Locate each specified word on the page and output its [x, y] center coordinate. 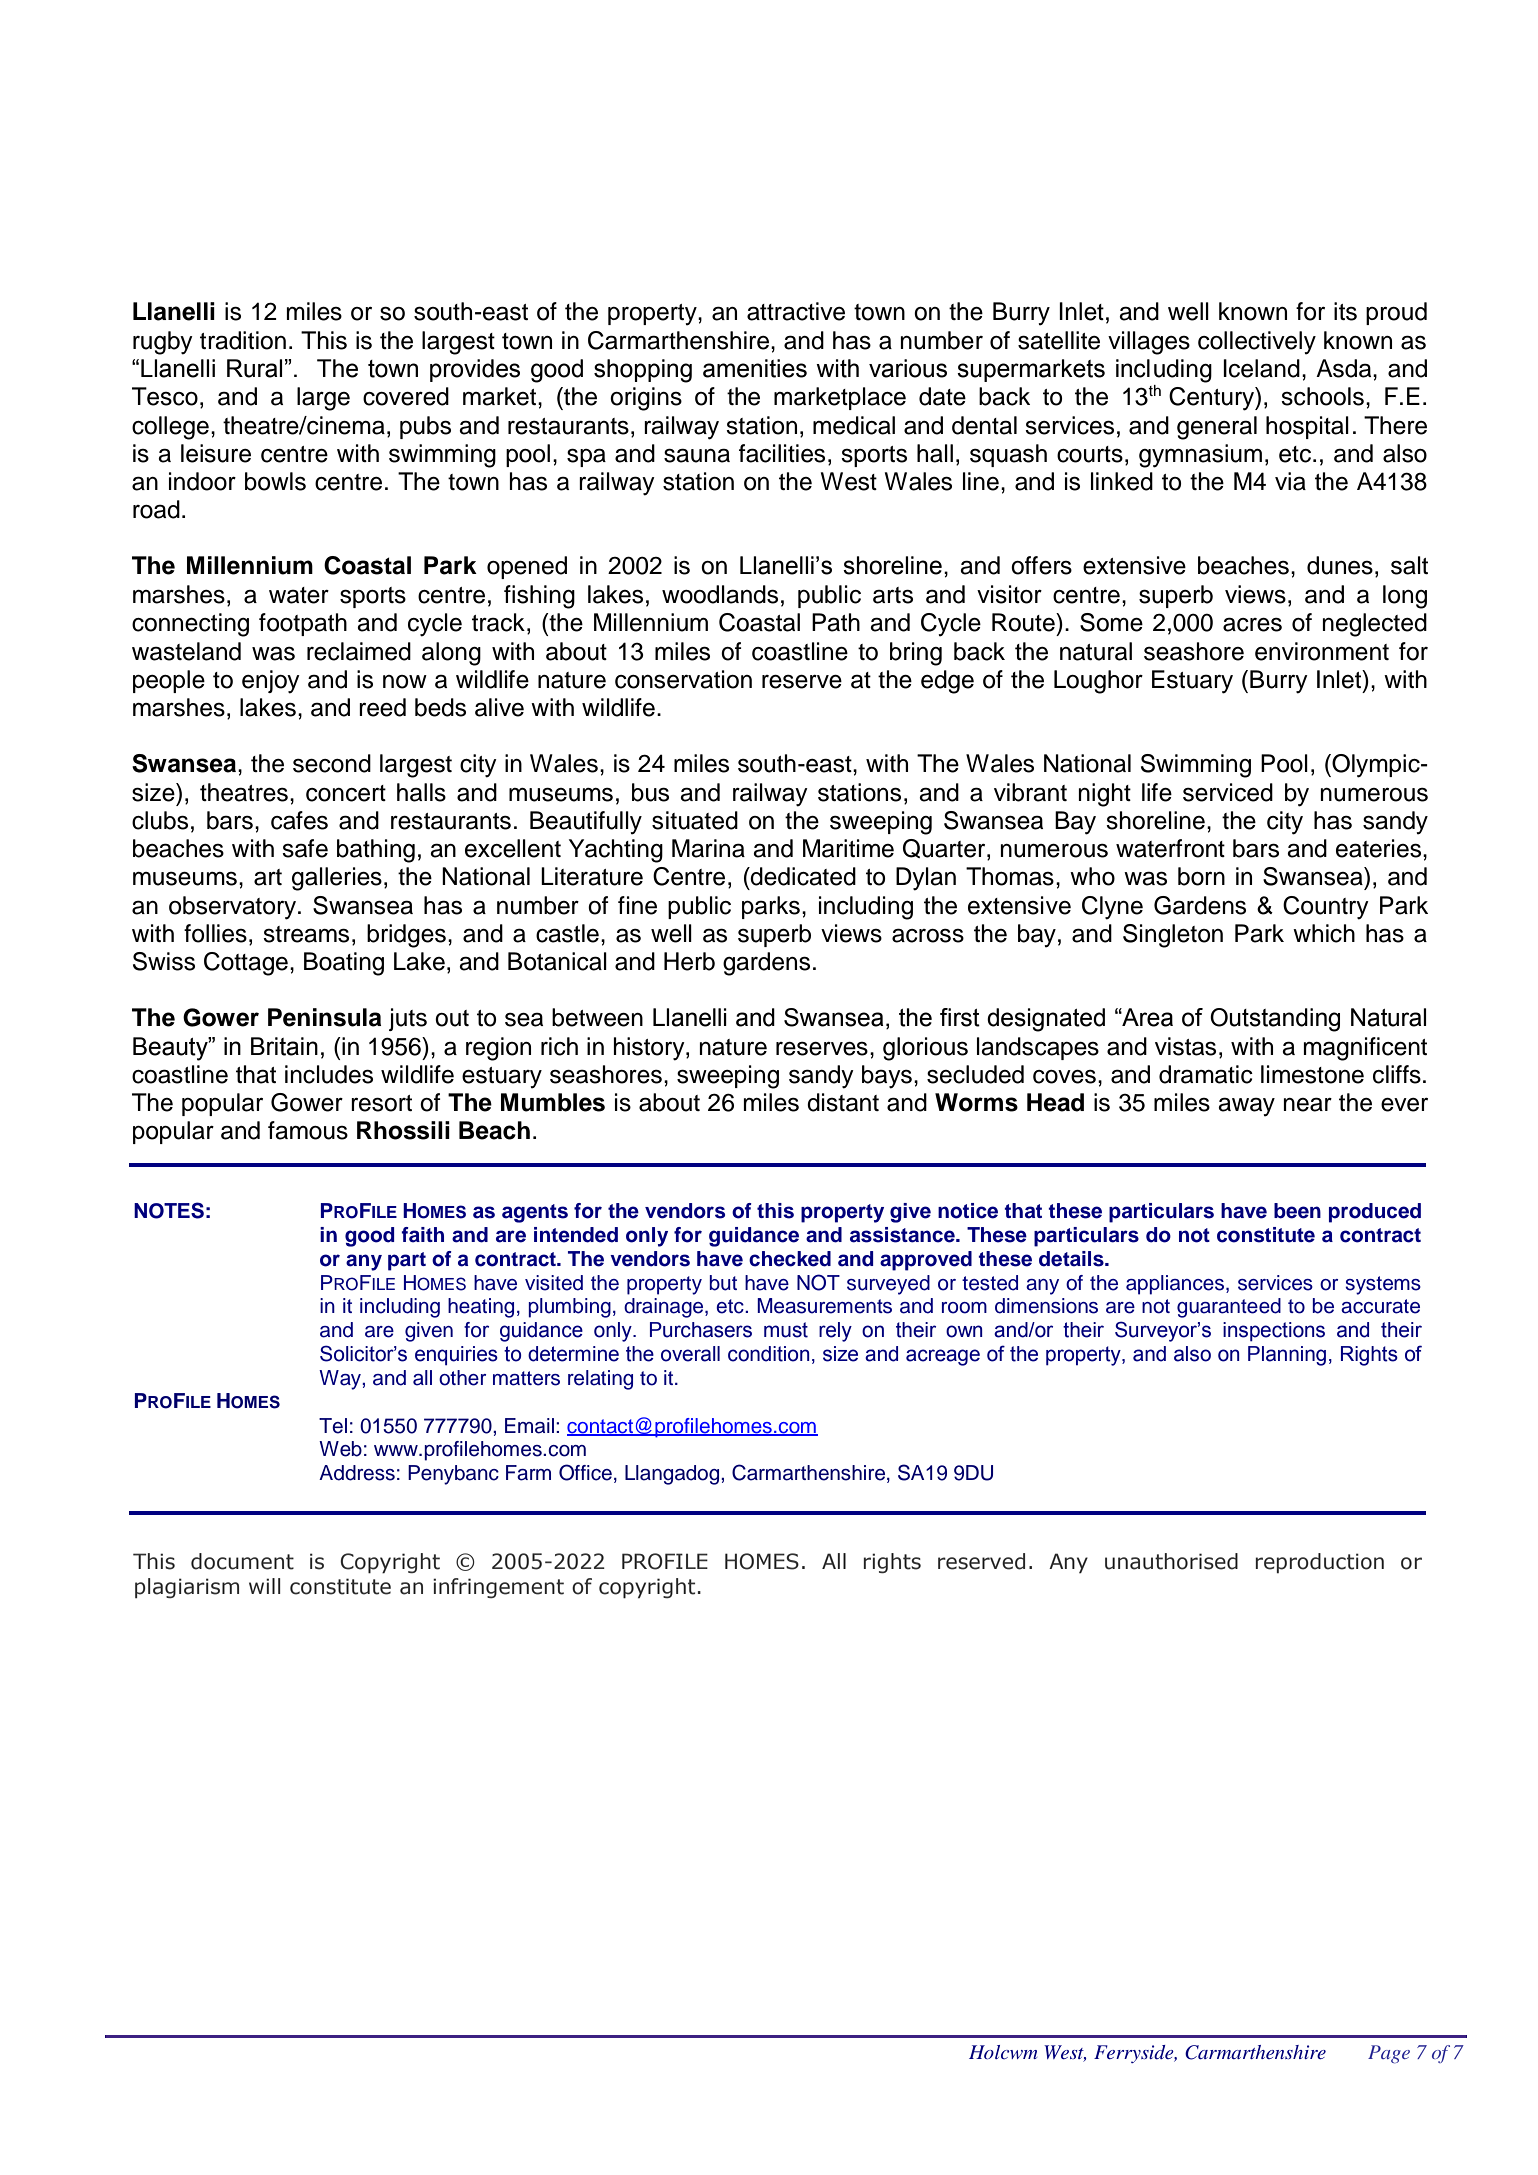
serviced [1228, 792]
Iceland [1261, 368]
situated [695, 820]
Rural [254, 368]
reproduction [1320, 1563]
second [332, 763]
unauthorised [1171, 1561]
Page [1389, 2054]
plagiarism [187, 1588]
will [265, 1586]
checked [790, 1259]
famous [308, 1130]
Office [585, 1472]
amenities [755, 368]
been [1297, 1211]
